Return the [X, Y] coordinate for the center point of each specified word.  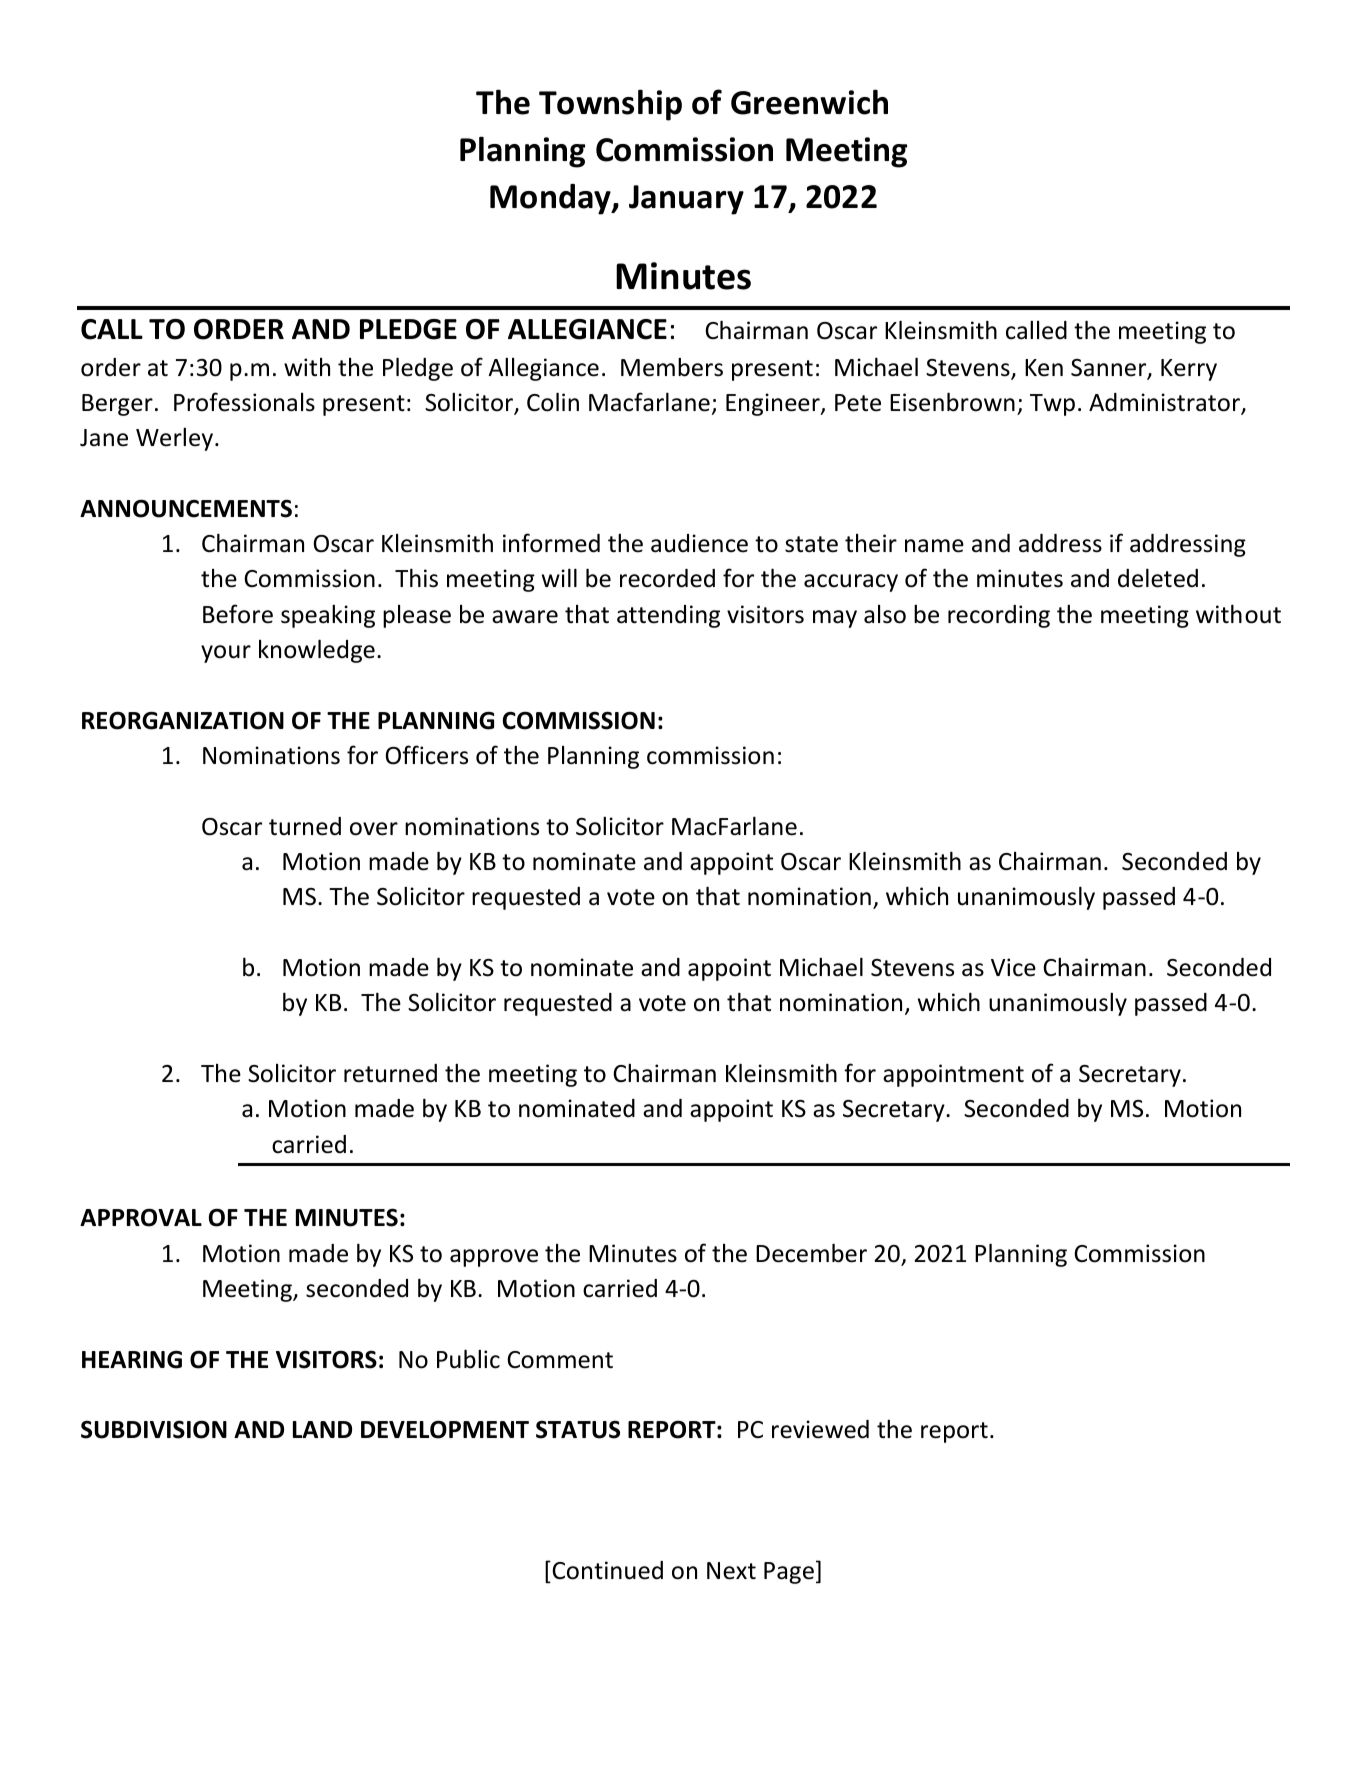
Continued [606, 1572]
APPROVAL [141, 1217]
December [811, 1253]
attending [668, 616]
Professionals [244, 402]
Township [610, 105]
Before [238, 614]
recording [999, 616]
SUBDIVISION [154, 1429]
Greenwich [809, 102]
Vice [1013, 967]
